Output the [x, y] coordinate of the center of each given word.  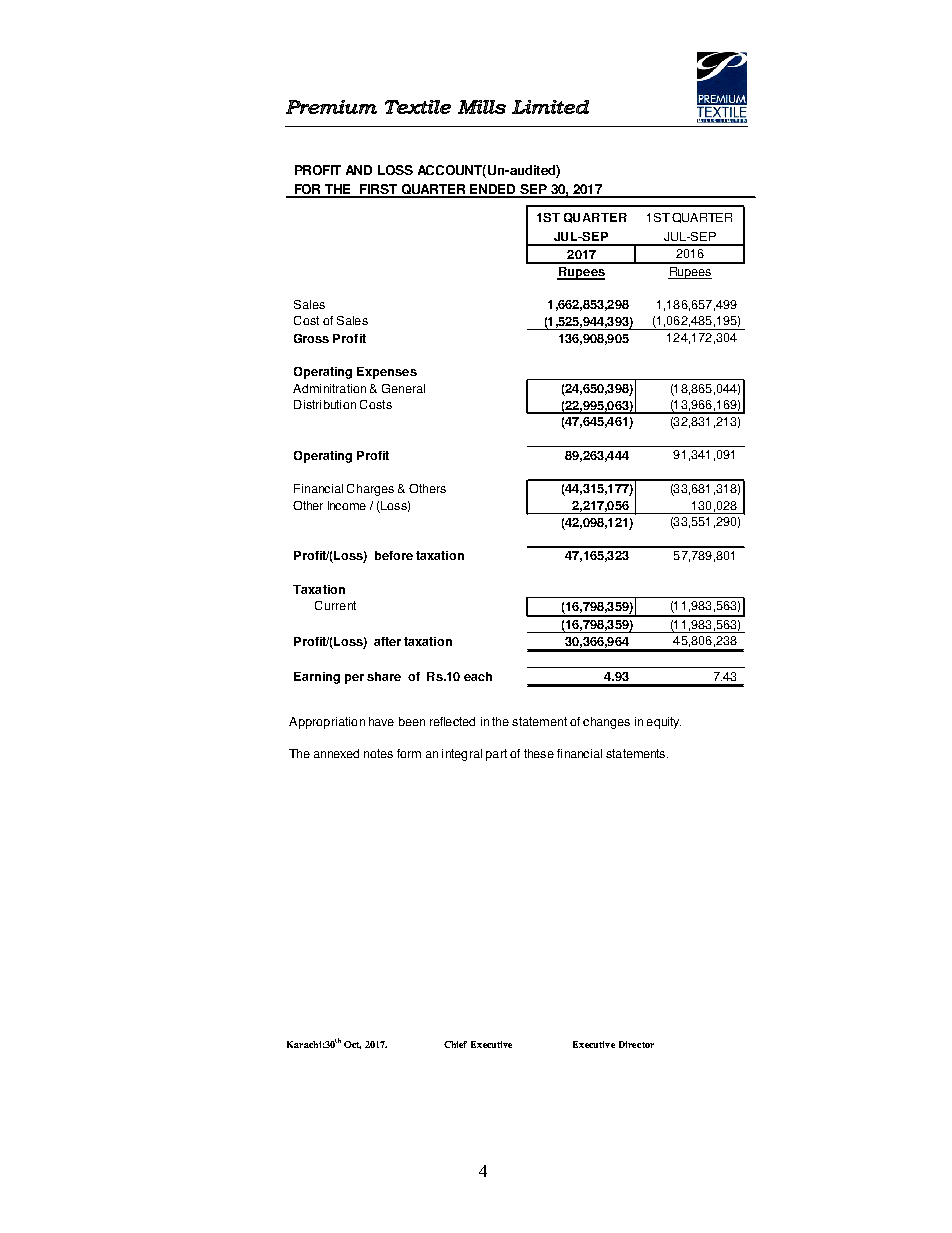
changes [606, 723]
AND [359, 170]
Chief [455, 1044]
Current [335, 605]
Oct [352, 1045]
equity [664, 723]
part [496, 755]
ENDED [493, 190]
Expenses [387, 373]
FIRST [379, 190]
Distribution [325, 404]
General [403, 388]
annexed [336, 753]
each [478, 676]
